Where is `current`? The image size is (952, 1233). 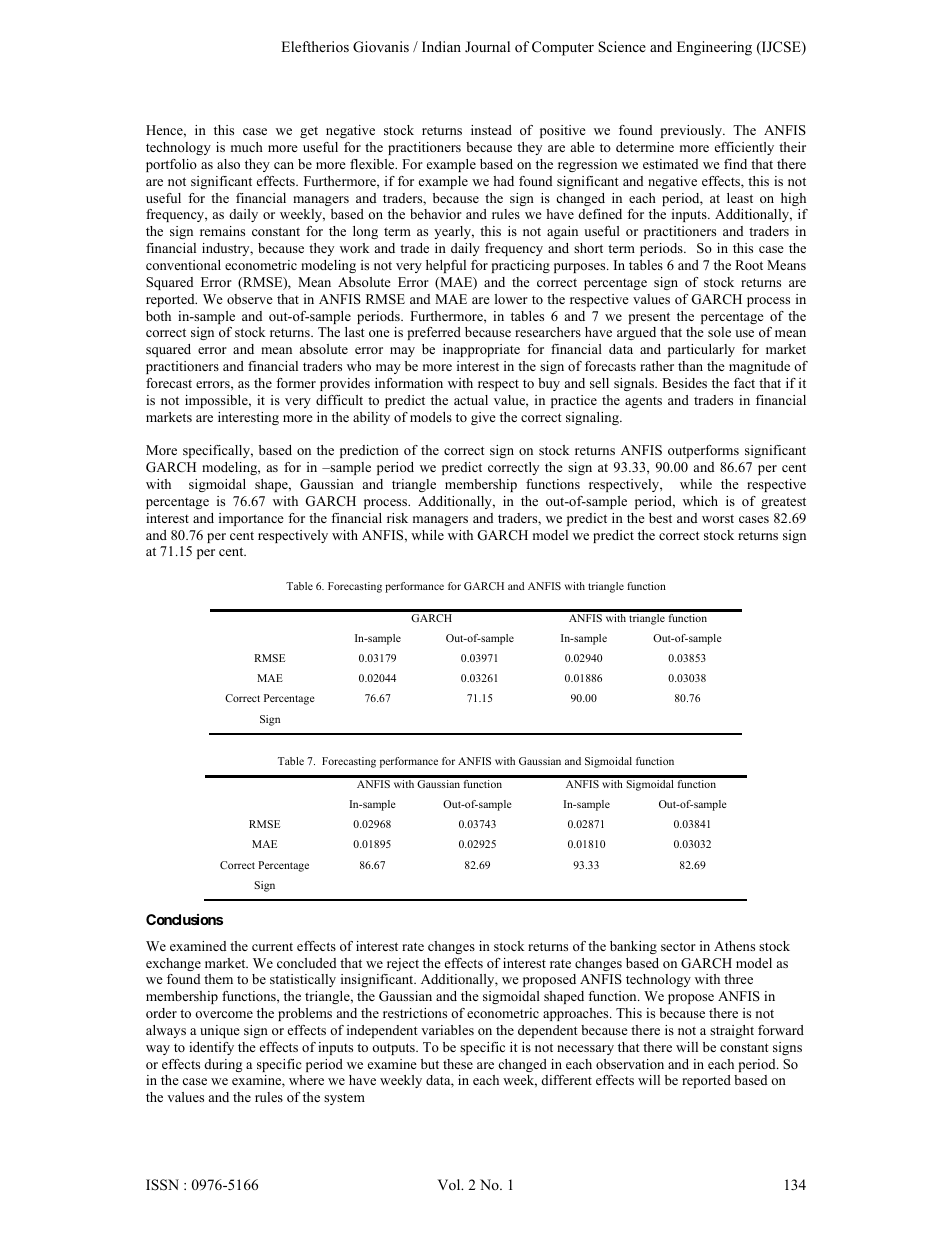
current is located at coordinates (272, 946).
